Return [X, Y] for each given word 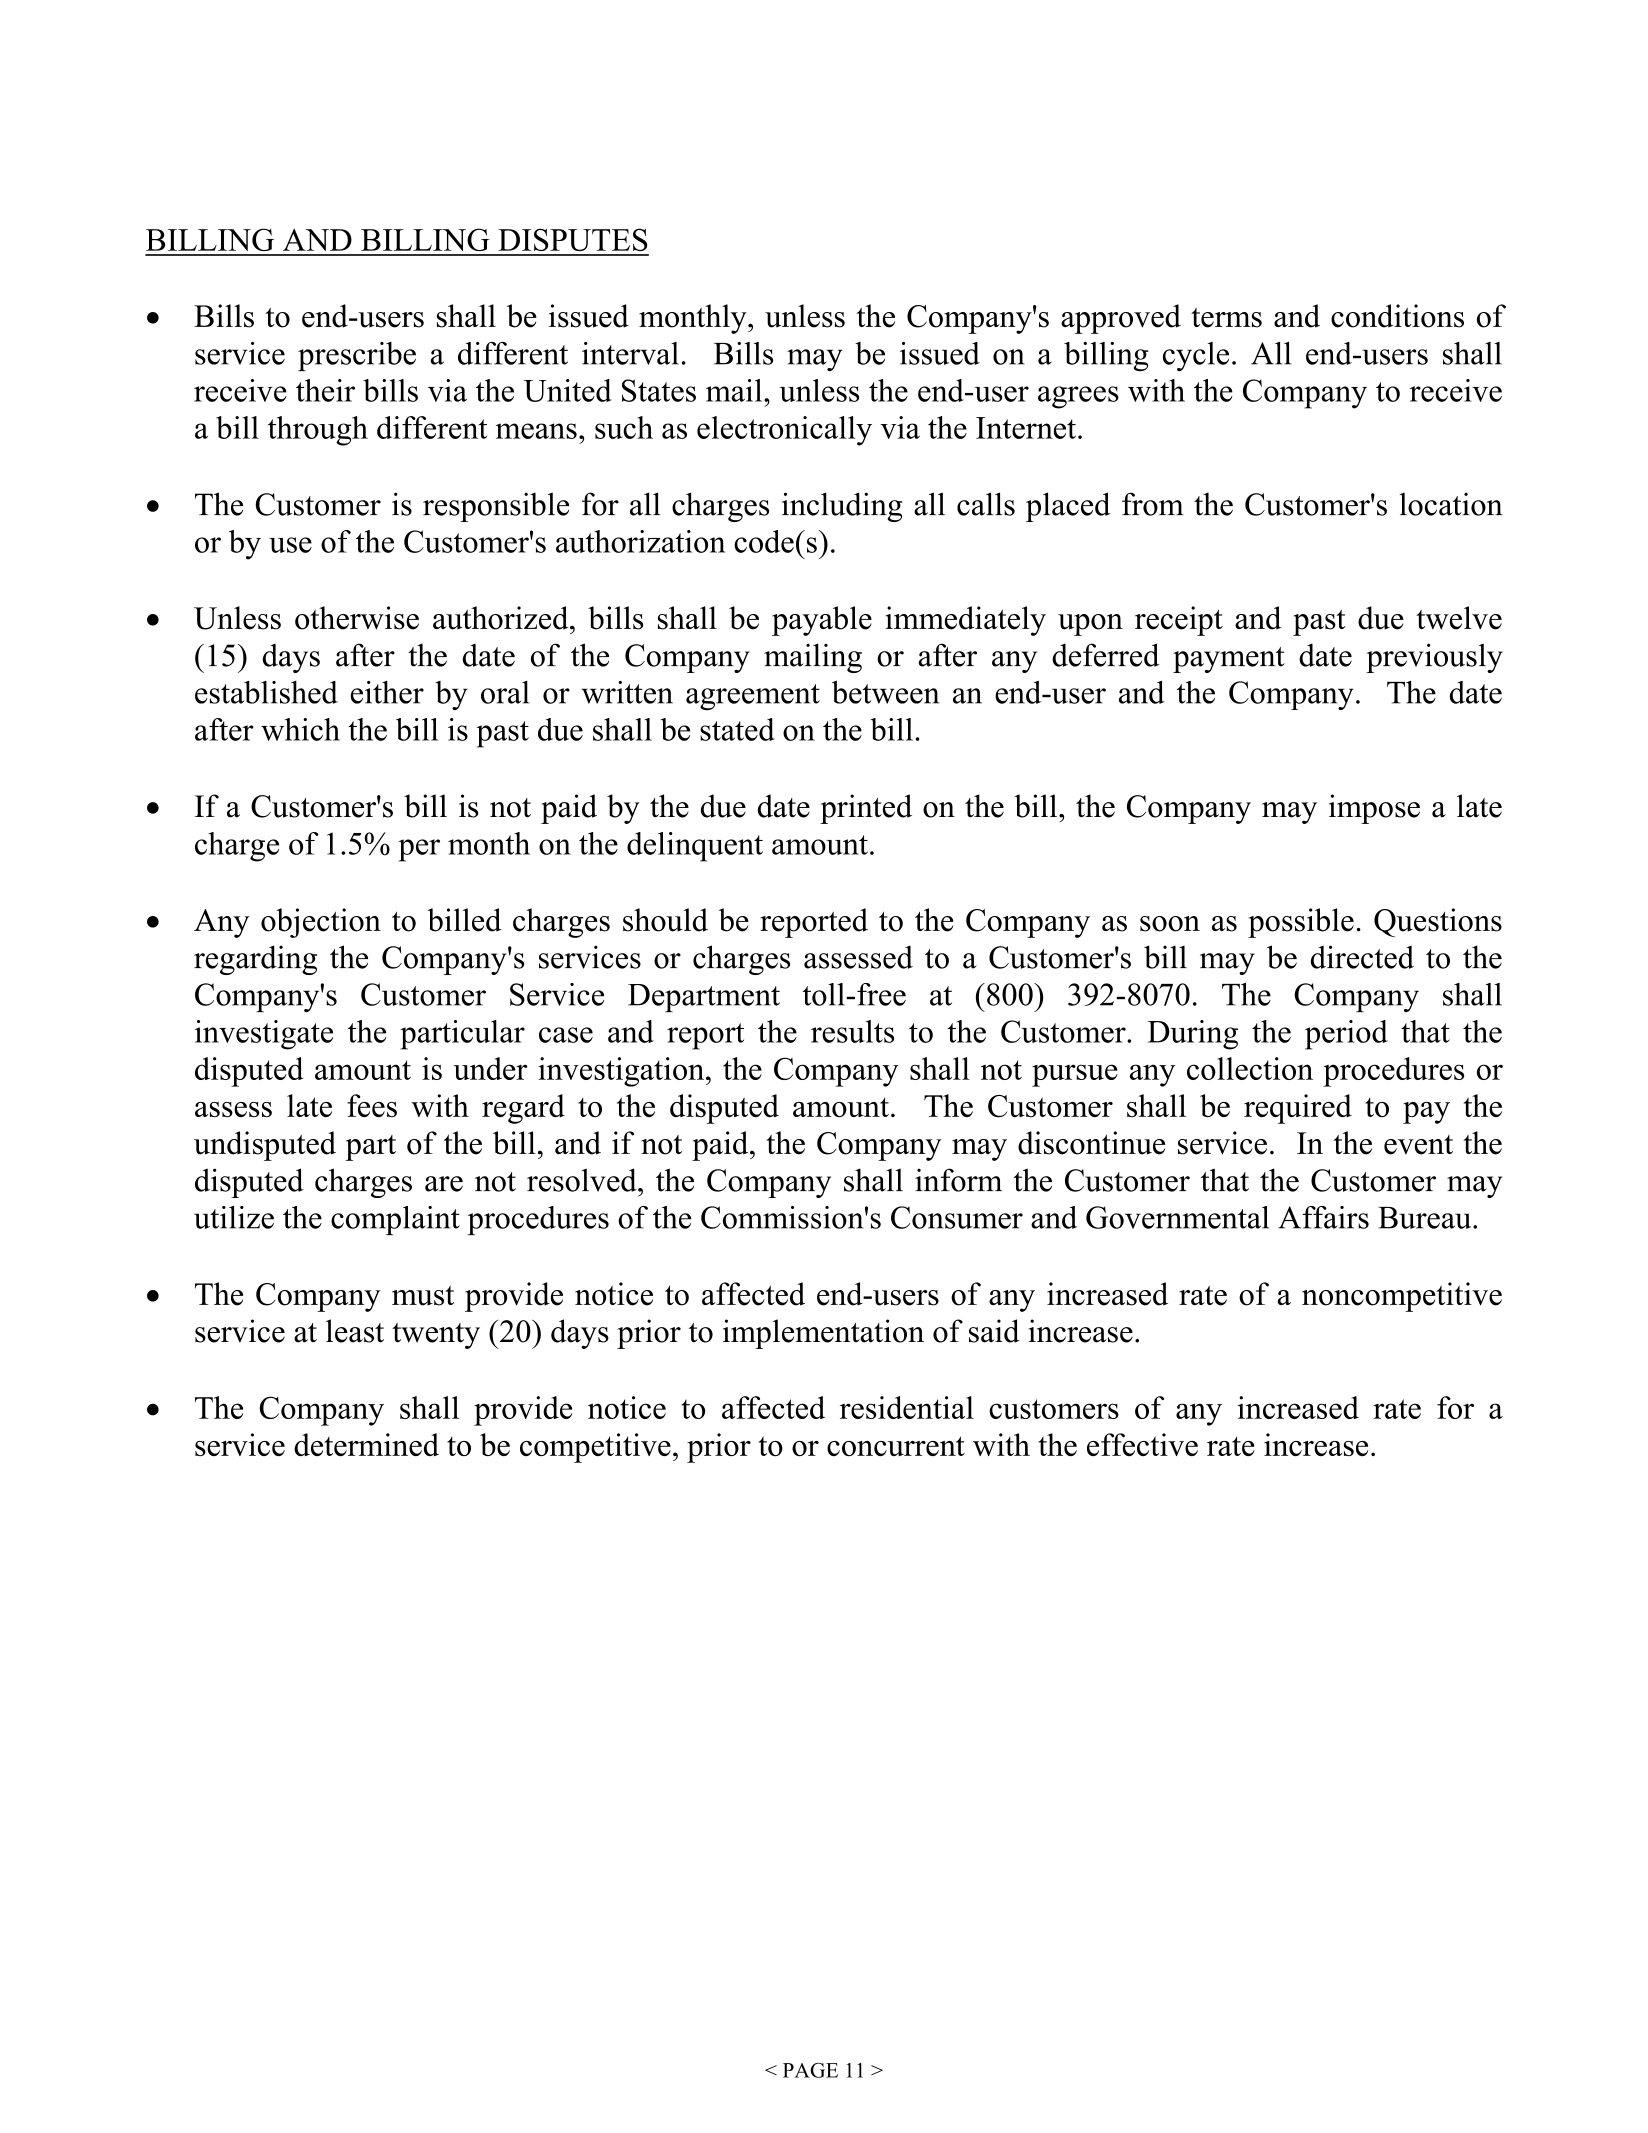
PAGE [810, 2070]
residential [907, 1407]
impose [1374, 809]
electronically [784, 431]
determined [366, 1444]
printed [866, 809]
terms [1226, 318]
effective [1142, 1444]
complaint [395, 1220]
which [300, 729]
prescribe [357, 356]
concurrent [896, 1446]
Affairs [1323, 1217]
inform [958, 1180]
